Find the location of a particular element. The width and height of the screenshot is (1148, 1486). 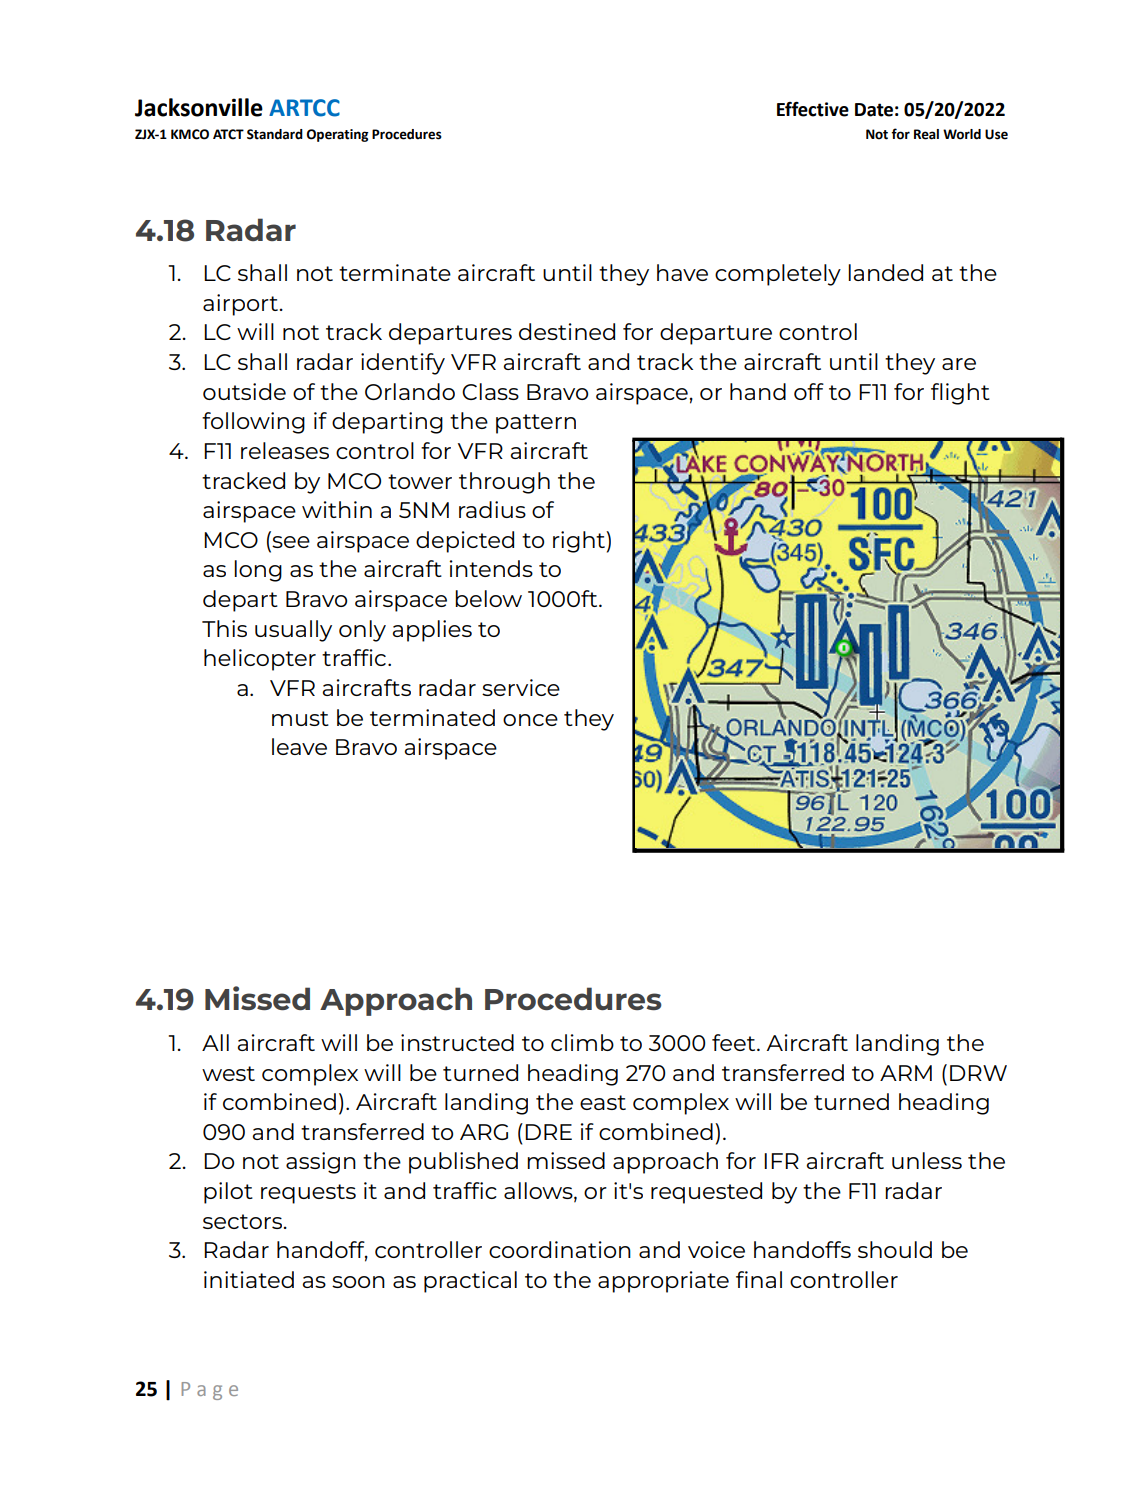

Real is located at coordinates (926, 134).
